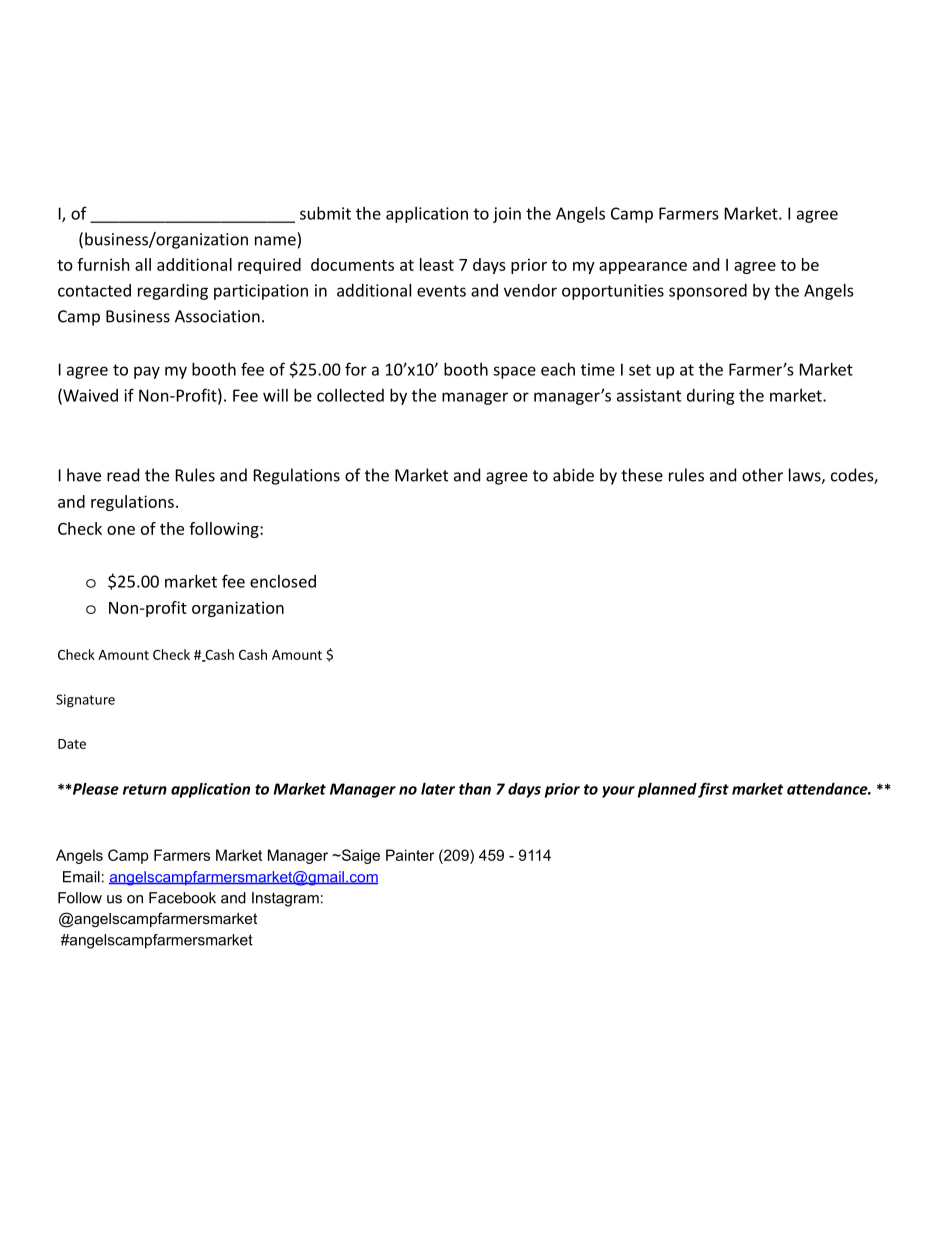  What do you see at coordinates (438, 789) in the screenshot?
I see `later` at bounding box center [438, 789].
